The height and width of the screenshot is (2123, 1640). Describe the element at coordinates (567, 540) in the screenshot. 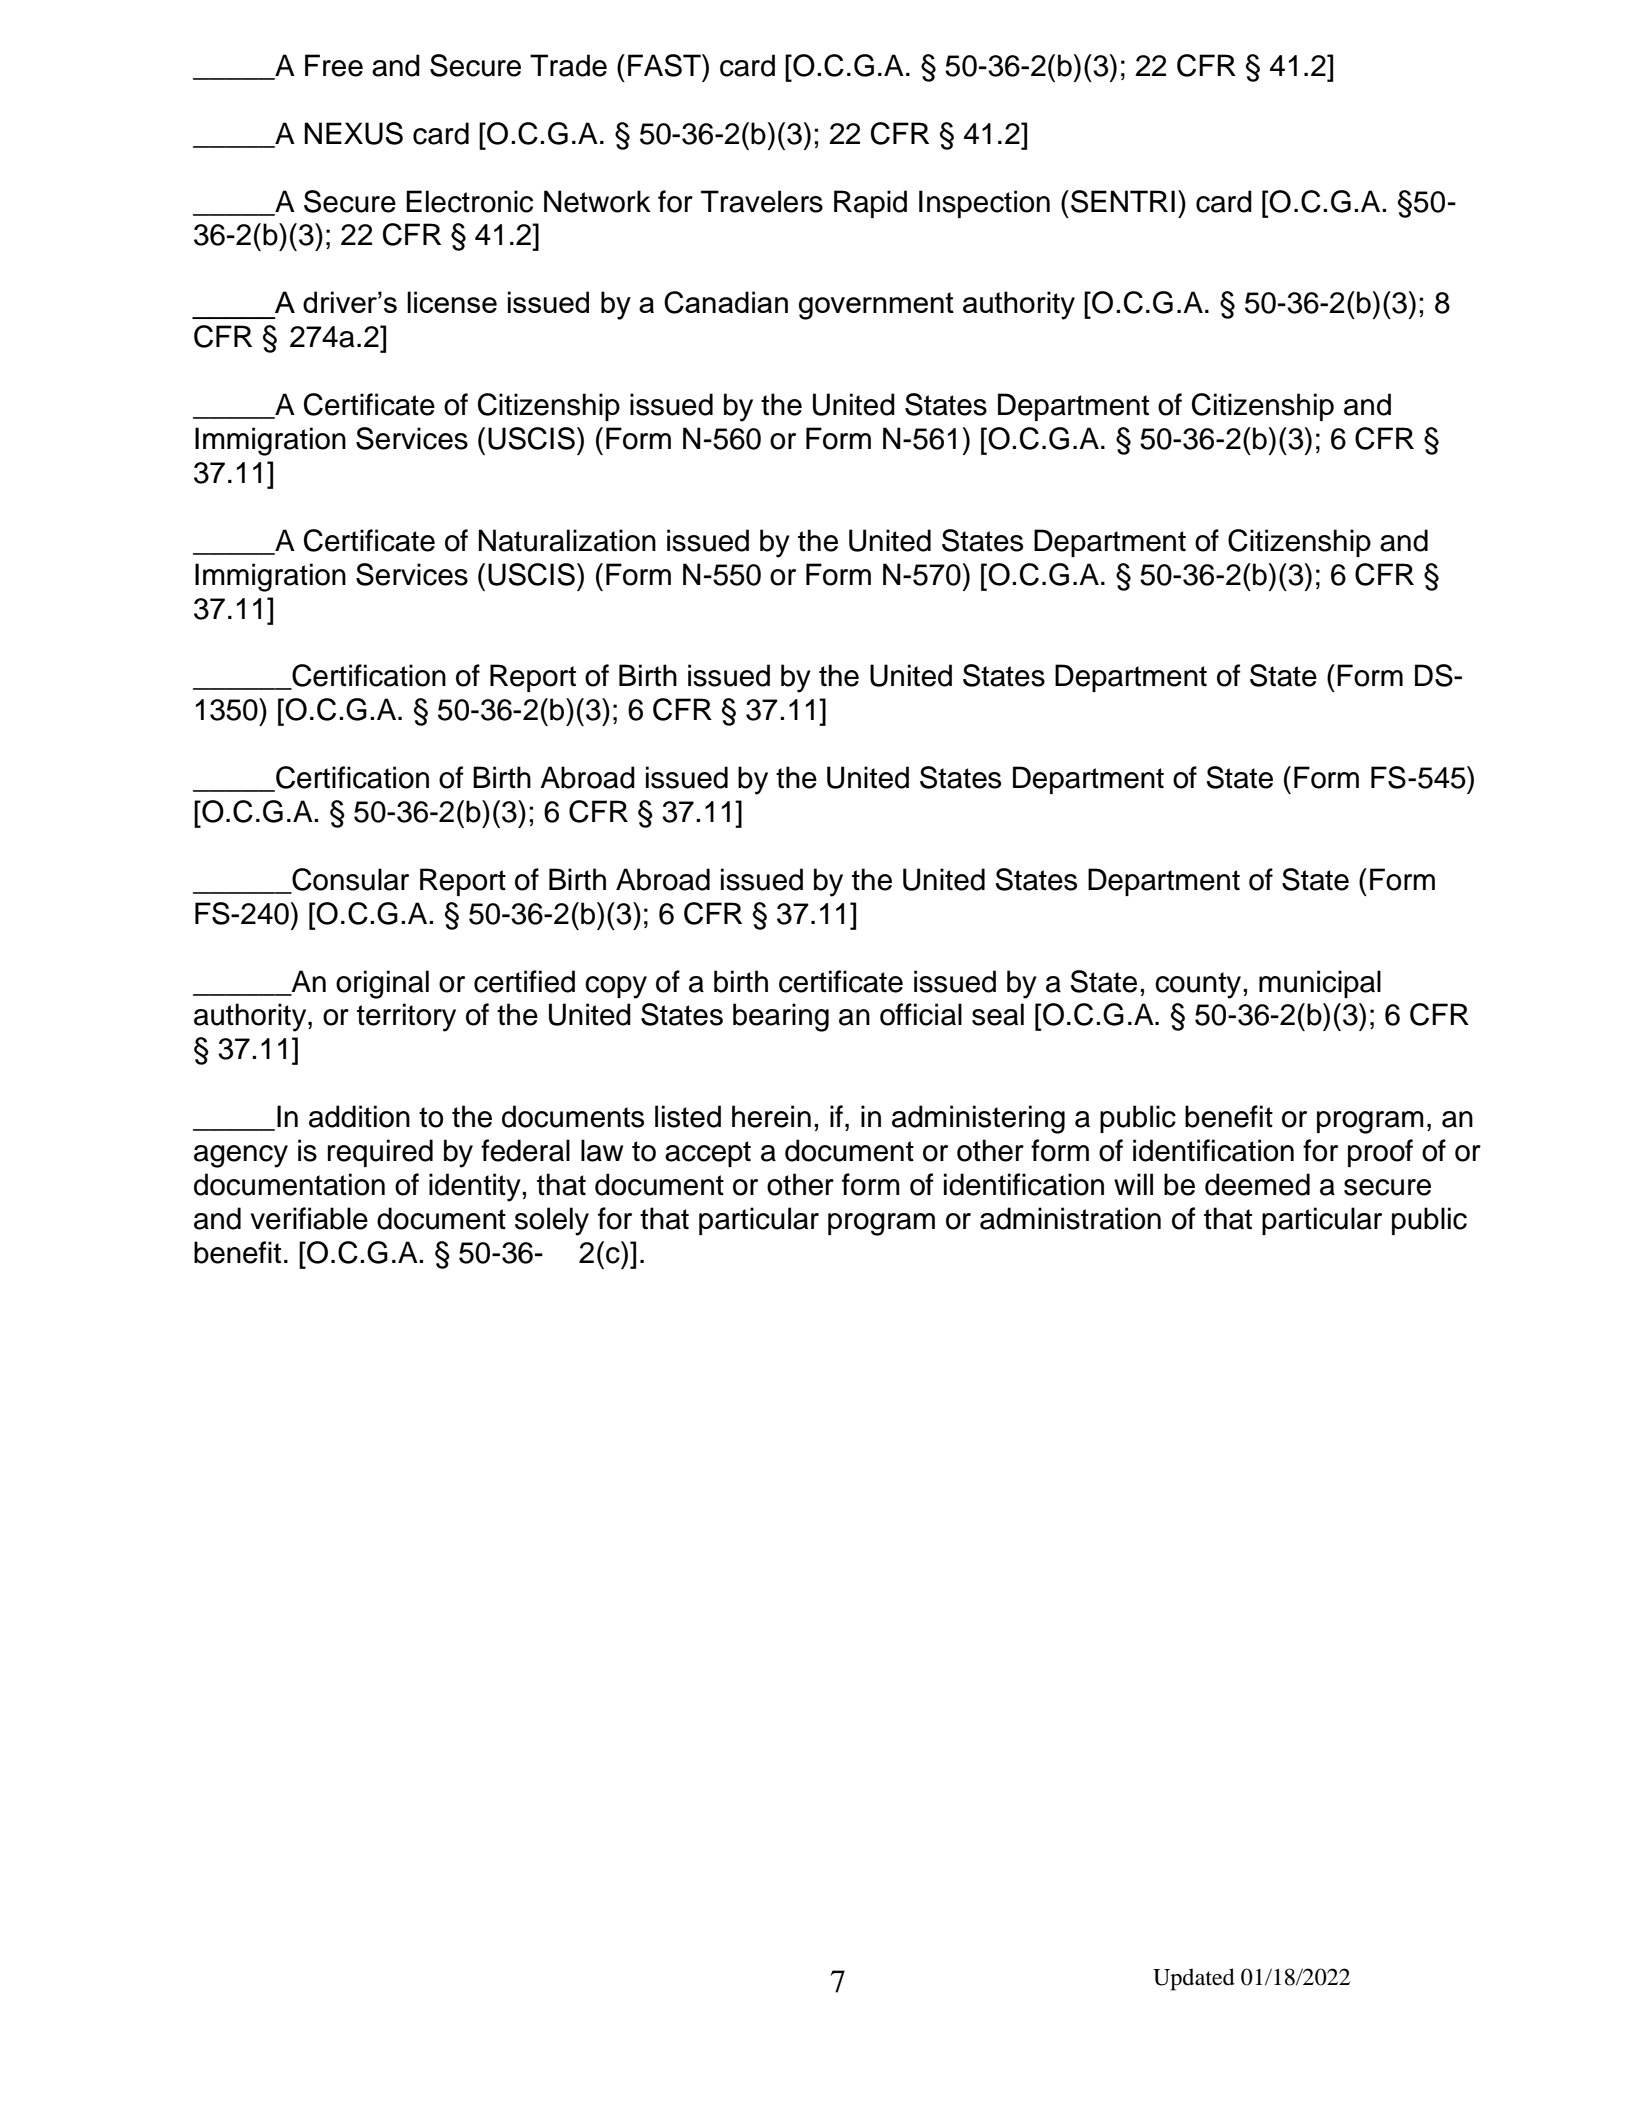

I see `Naturalization` at that location.
